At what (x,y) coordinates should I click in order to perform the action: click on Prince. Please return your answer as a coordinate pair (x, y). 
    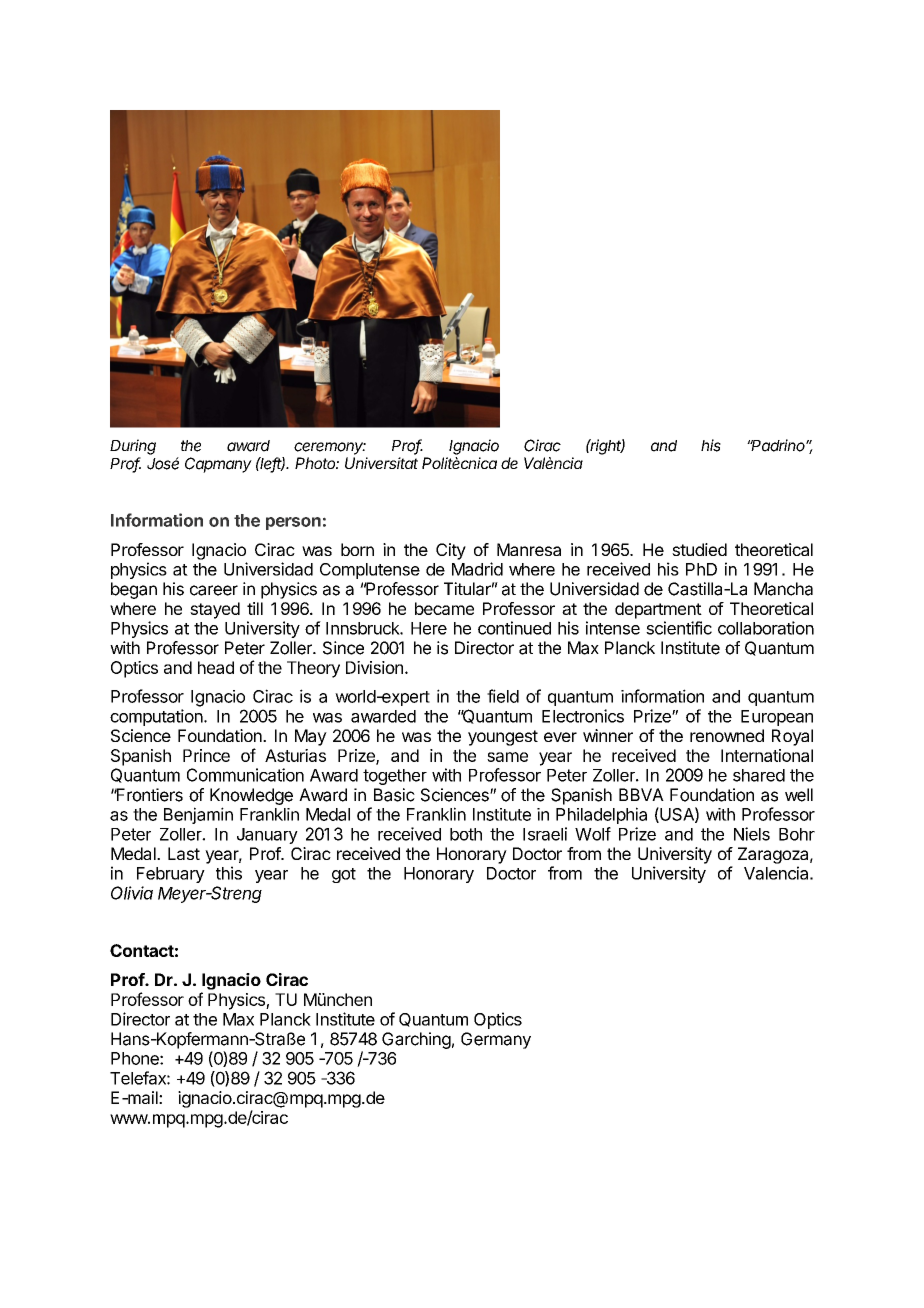
    Looking at the image, I should click on (206, 755).
